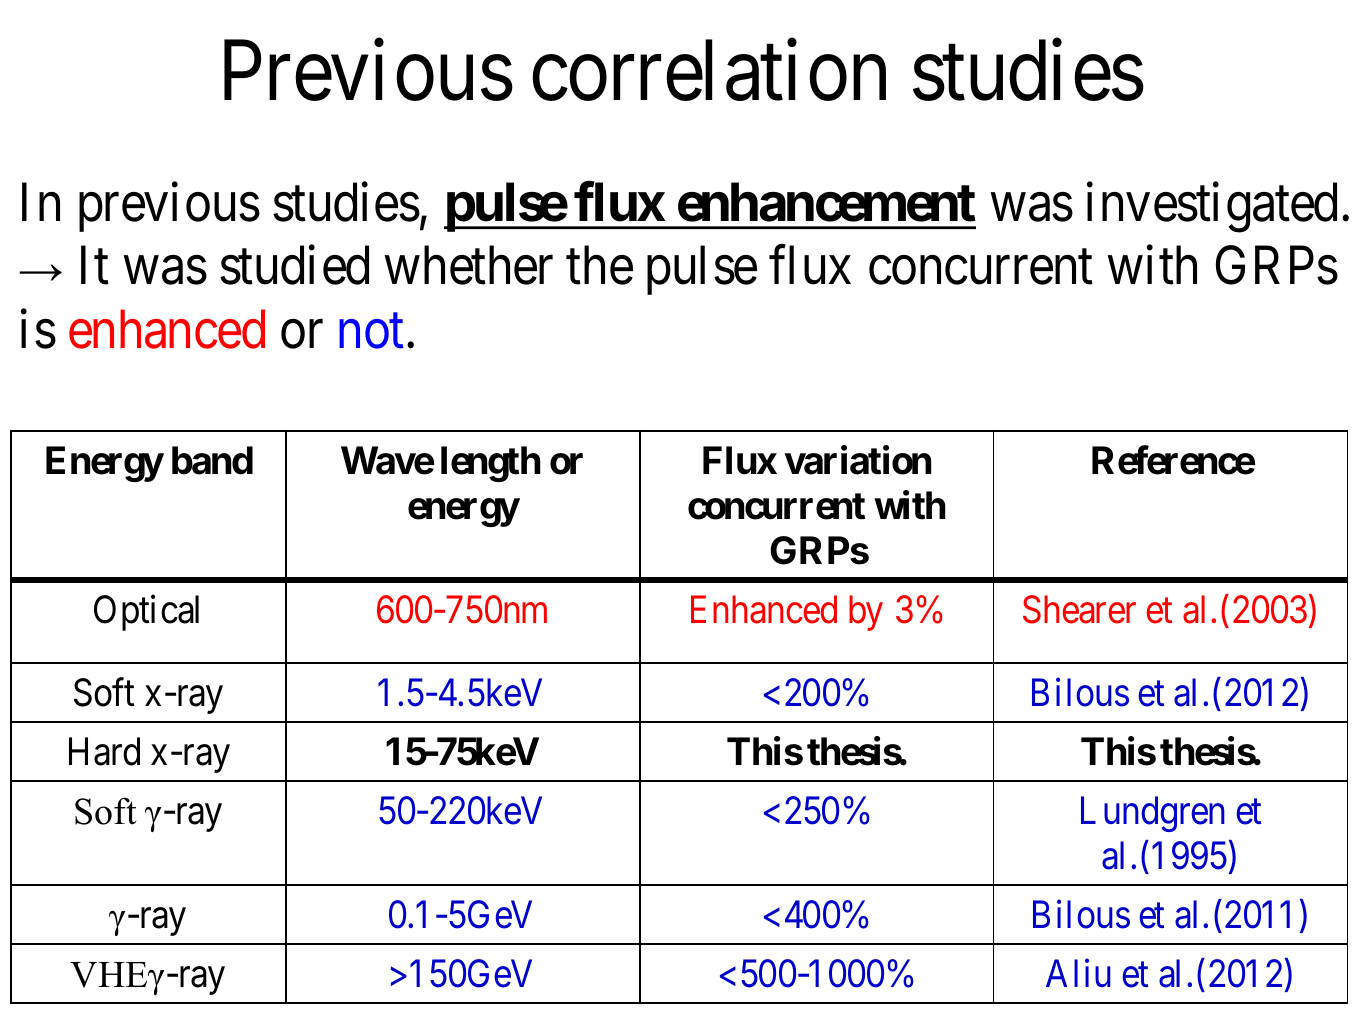 The height and width of the image is (1020, 1359). I want to click on band, so click(212, 460).
